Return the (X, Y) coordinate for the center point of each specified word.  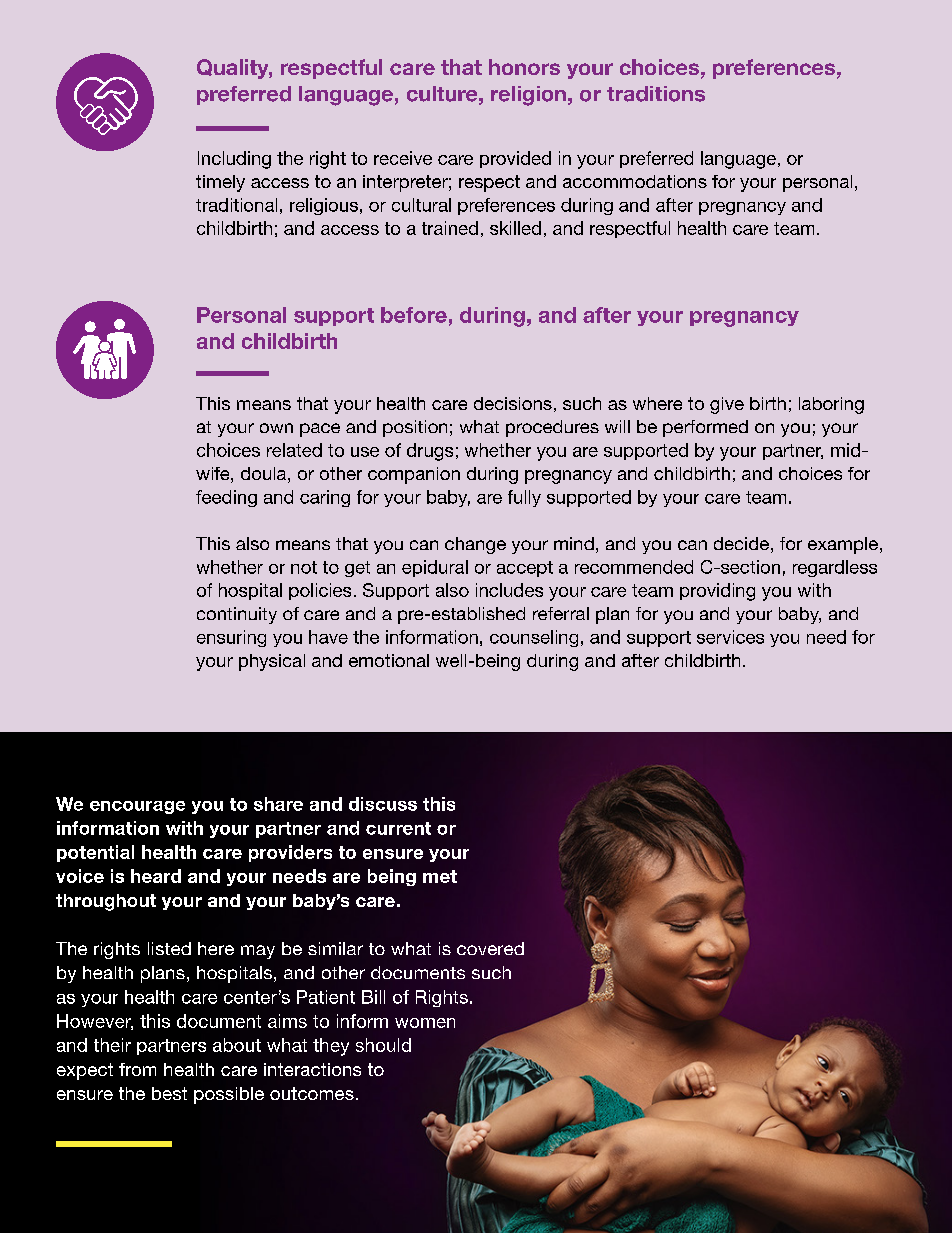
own (276, 428)
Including (234, 160)
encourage (137, 807)
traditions (656, 94)
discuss (383, 804)
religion (528, 96)
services (730, 637)
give (727, 405)
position (415, 428)
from (137, 1069)
